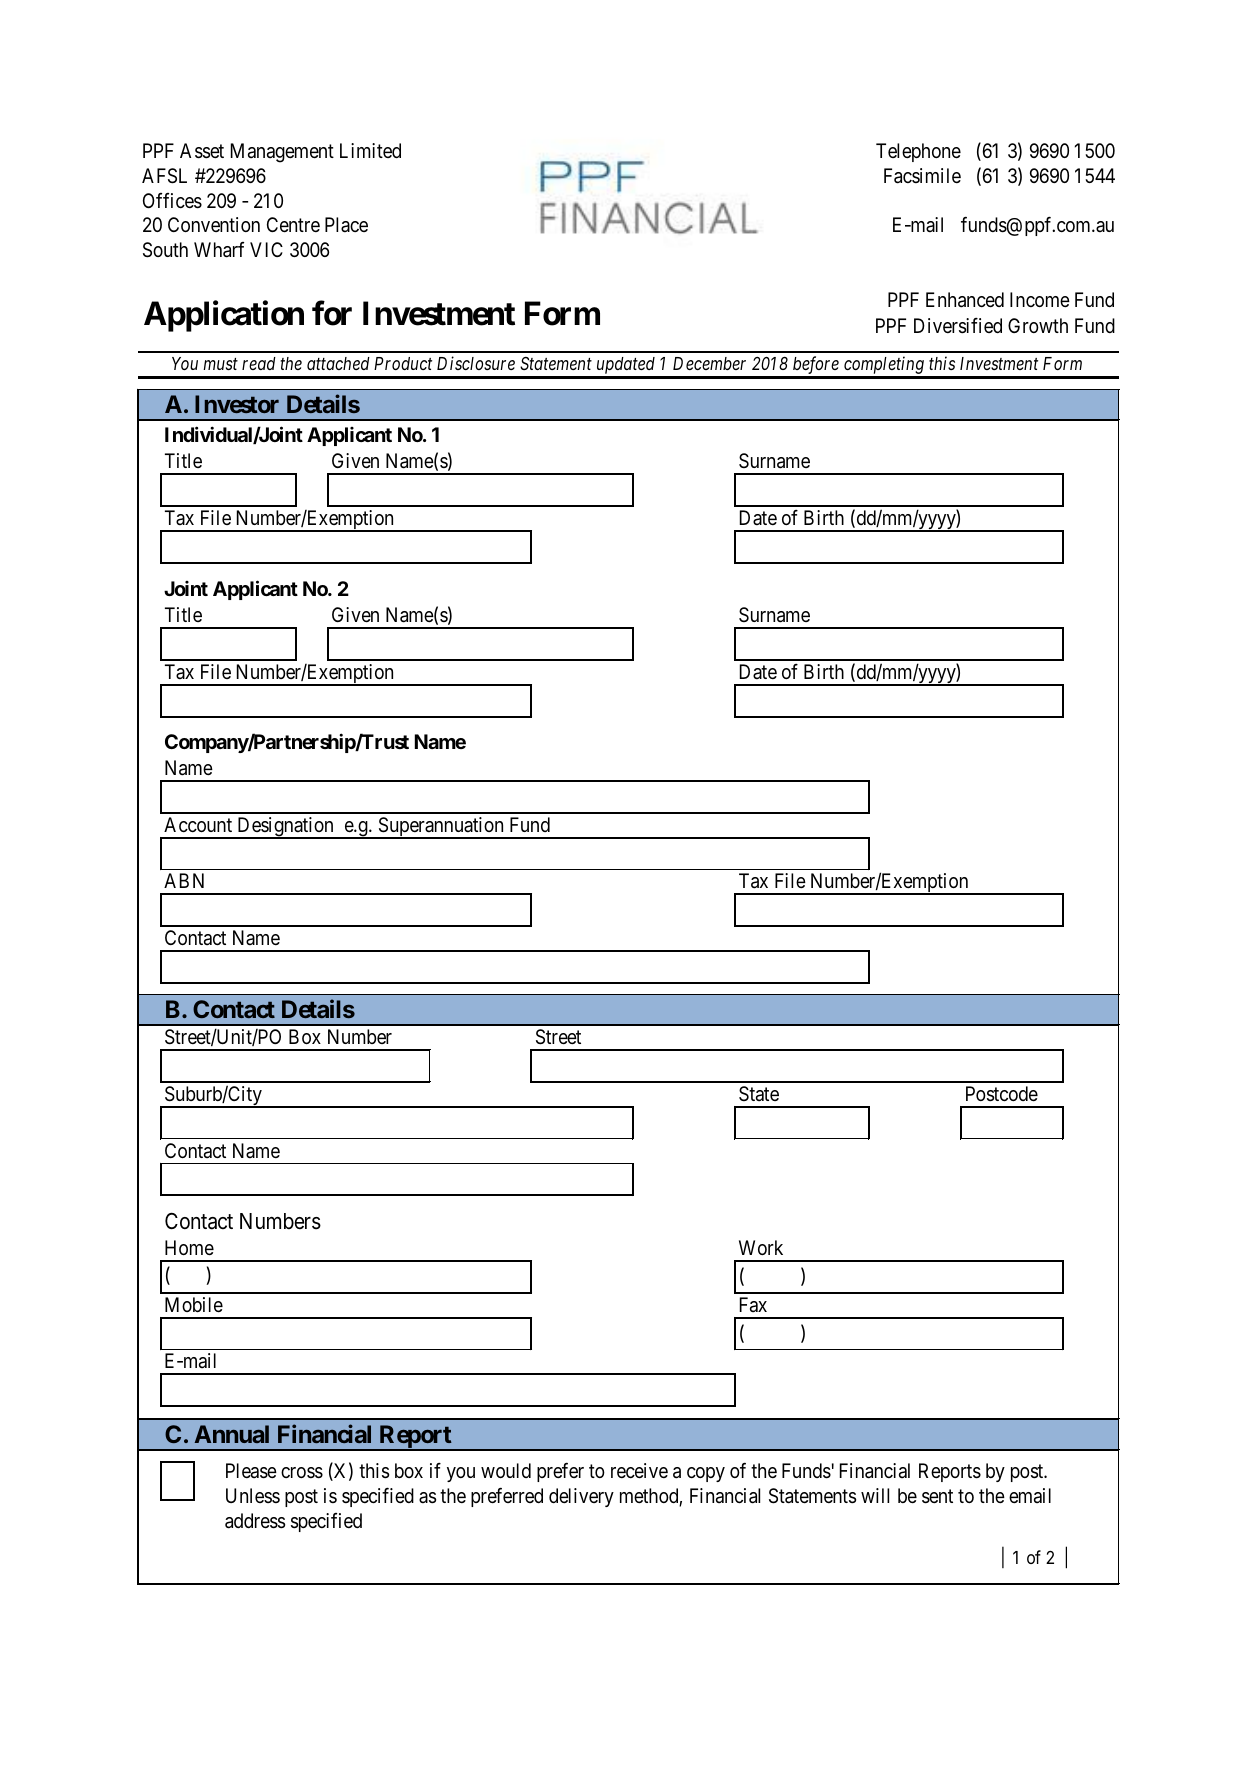 Image resolution: width=1256 pixels, height=1776 pixels. What do you see at coordinates (922, 176) in the screenshot?
I see `Facsimile` at bounding box center [922, 176].
